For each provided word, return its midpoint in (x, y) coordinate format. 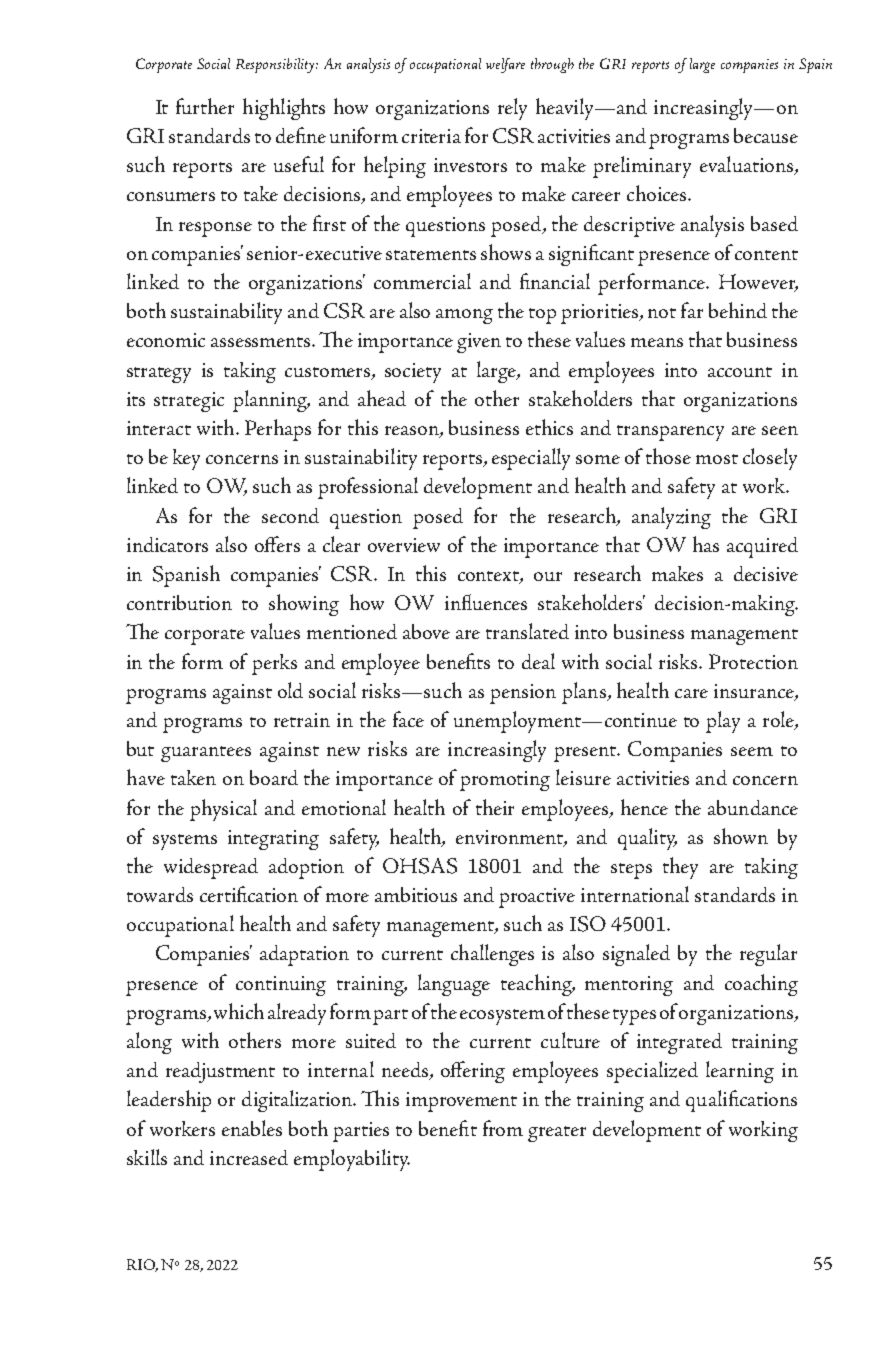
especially (531, 459)
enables (252, 1128)
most (717, 459)
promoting (505, 781)
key (186, 459)
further (205, 106)
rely (512, 109)
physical (223, 810)
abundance (753, 807)
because (766, 135)
